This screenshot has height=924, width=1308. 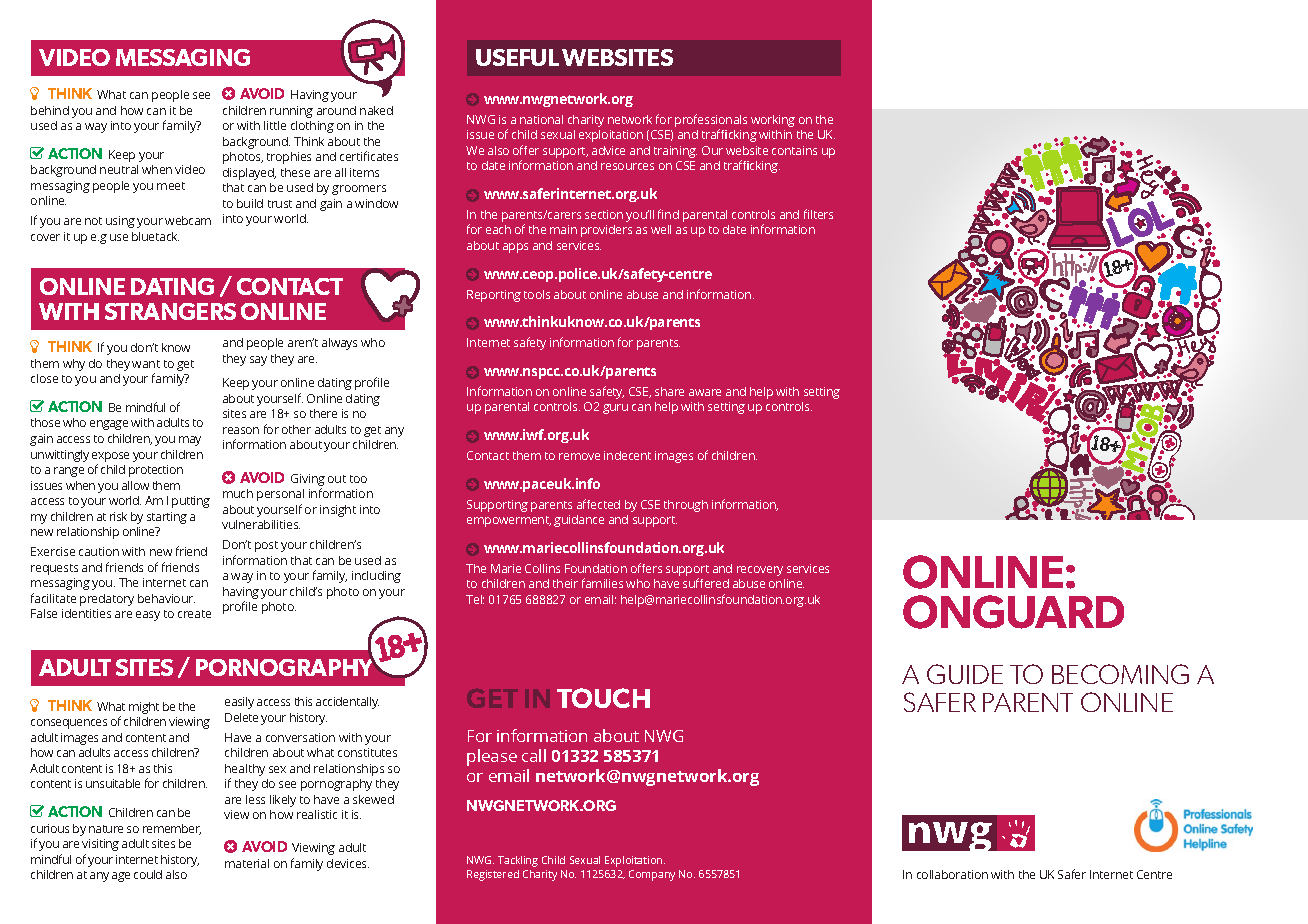 What do you see at coordinates (773, 121) in the screenshot?
I see `working` at bounding box center [773, 121].
